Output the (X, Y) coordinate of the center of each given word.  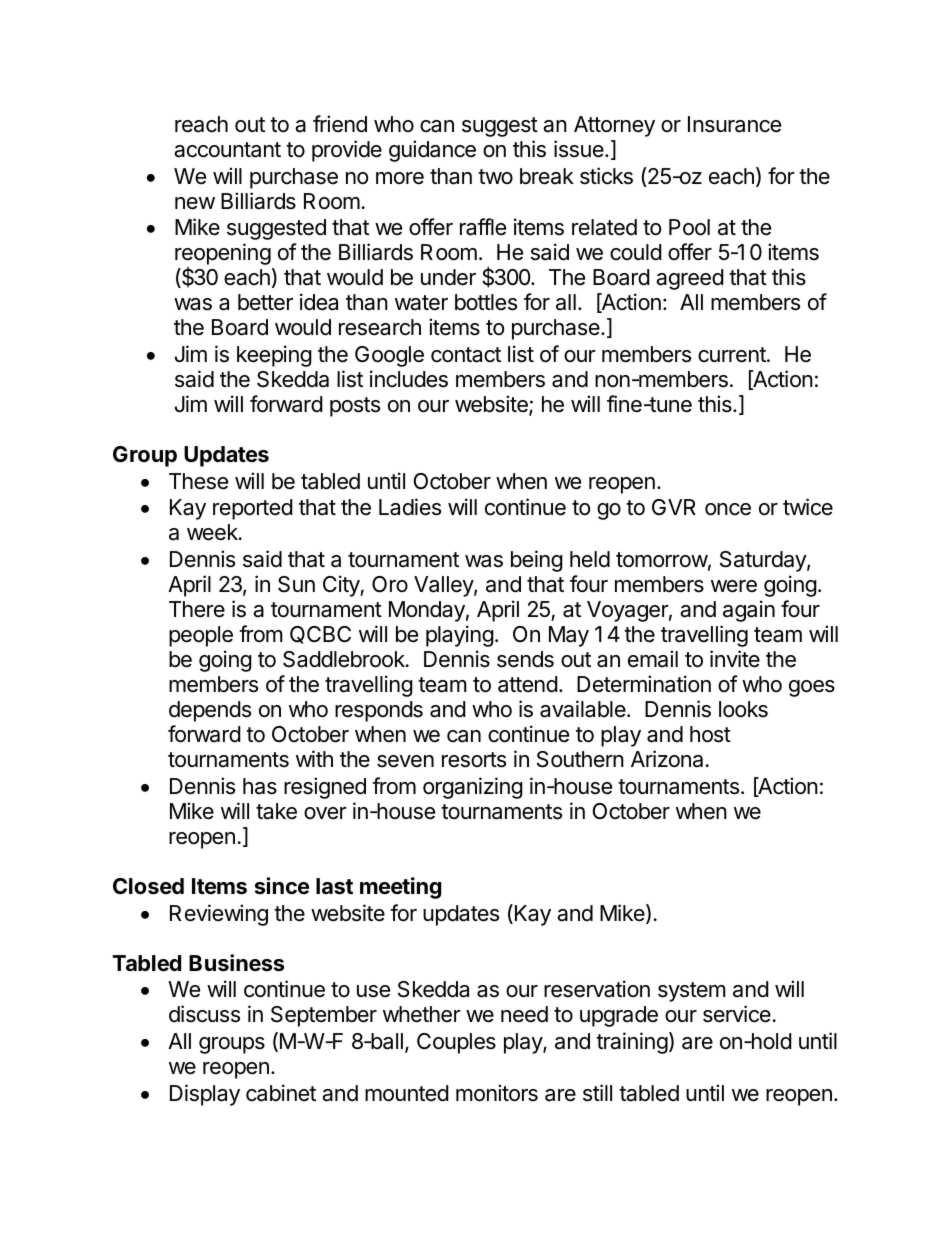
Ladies (410, 507)
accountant (227, 150)
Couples (456, 1043)
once (728, 509)
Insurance (734, 124)
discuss (204, 1014)
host (710, 734)
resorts (474, 760)
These (198, 481)
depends (210, 711)
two (495, 176)
